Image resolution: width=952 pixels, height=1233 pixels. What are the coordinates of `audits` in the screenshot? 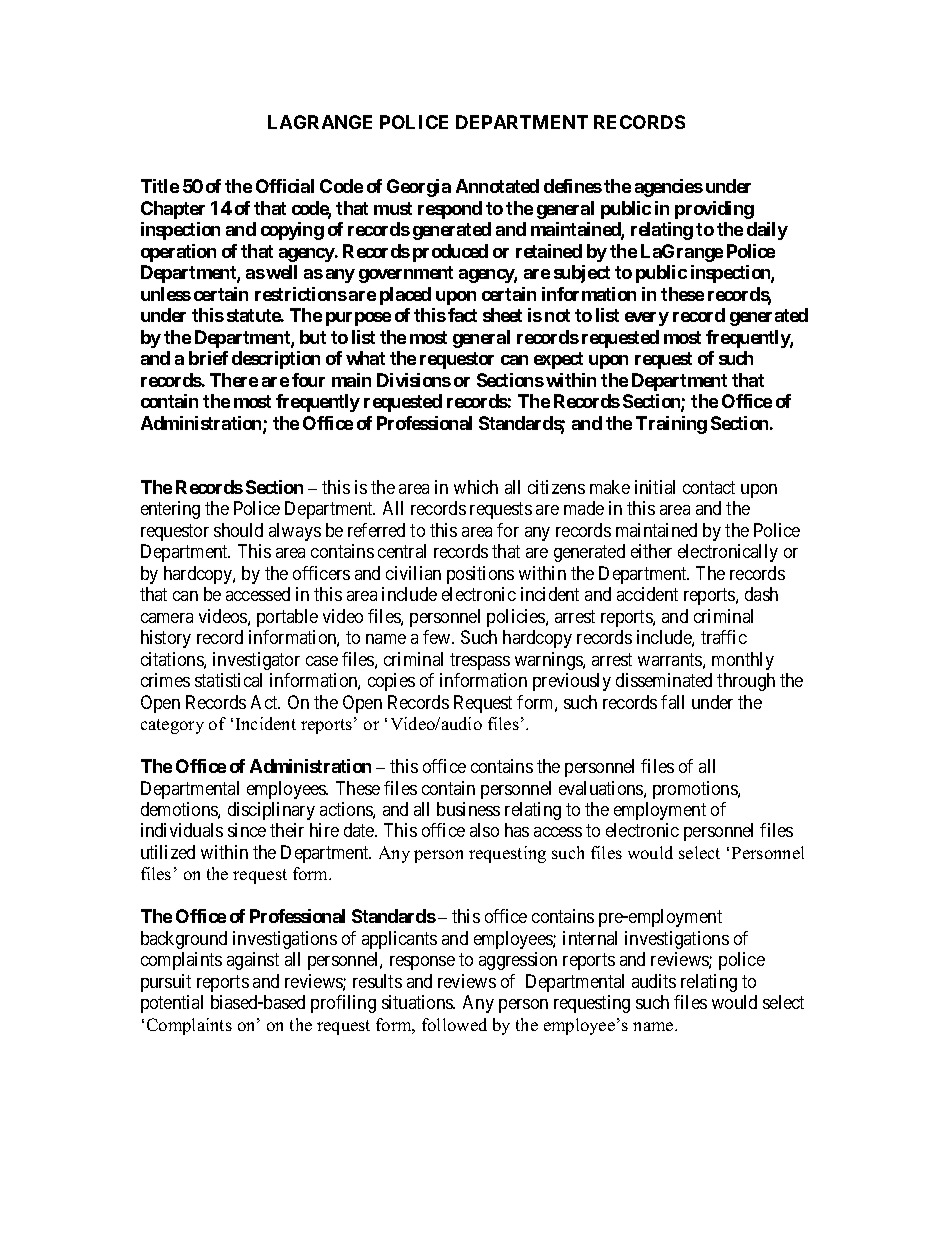 It's located at (654, 981).
